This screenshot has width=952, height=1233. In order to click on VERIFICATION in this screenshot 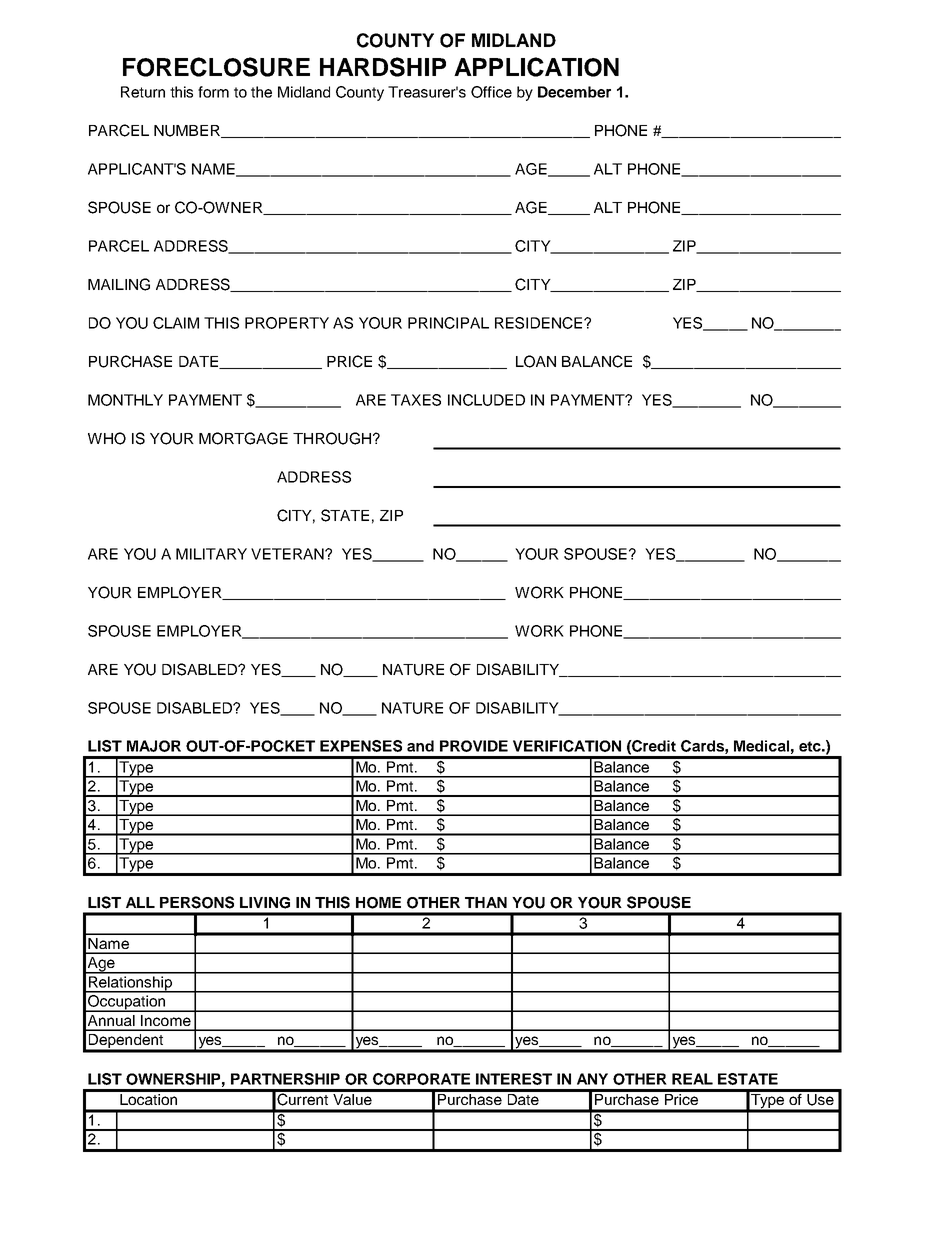, I will do `click(567, 746)`.
